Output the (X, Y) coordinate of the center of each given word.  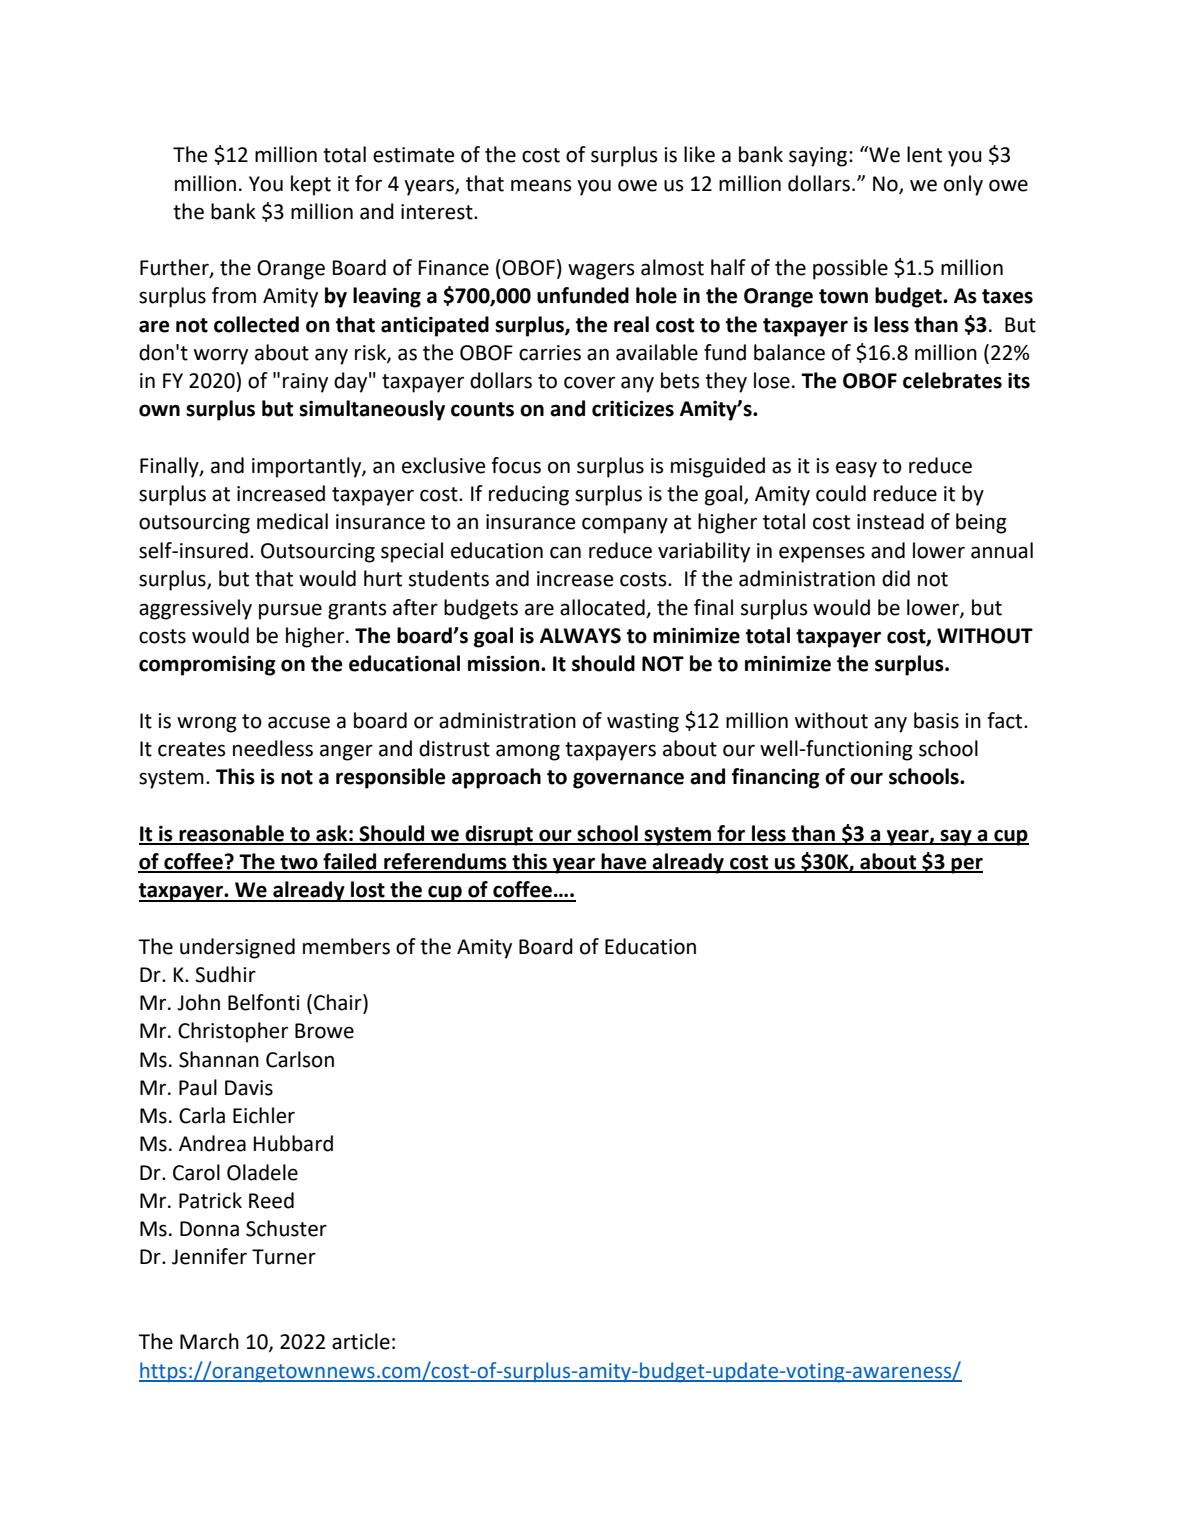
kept (311, 185)
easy (856, 469)
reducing (529, 495)
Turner (284, 1257)
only (963, 185)
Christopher (233, 1032)
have (624, 862)
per (966, 865)
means (541, 185)
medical (292, 521)
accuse (299, 722)
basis (936, 720)
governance (628, 780)
